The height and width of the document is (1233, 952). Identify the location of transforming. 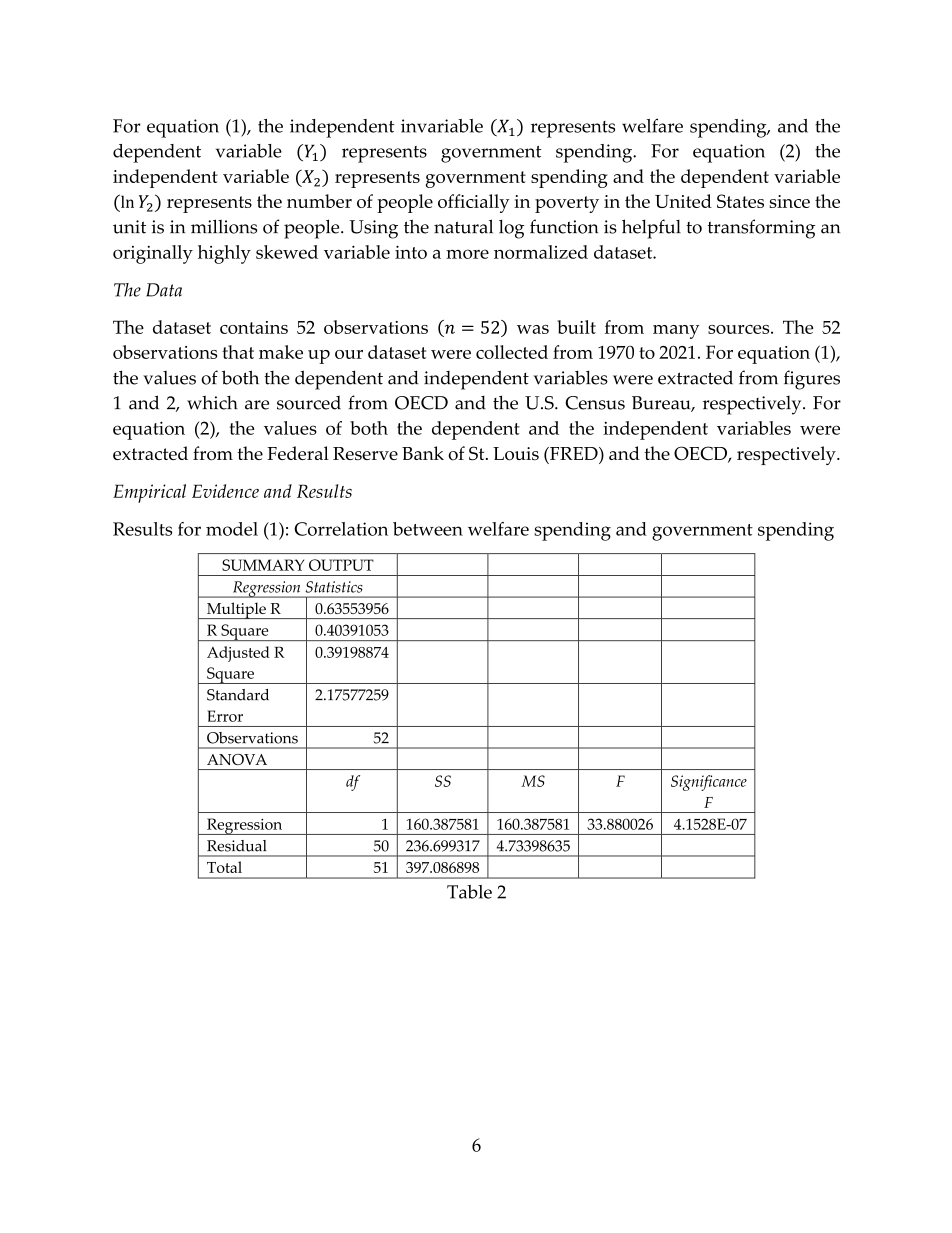
(761, 229).
